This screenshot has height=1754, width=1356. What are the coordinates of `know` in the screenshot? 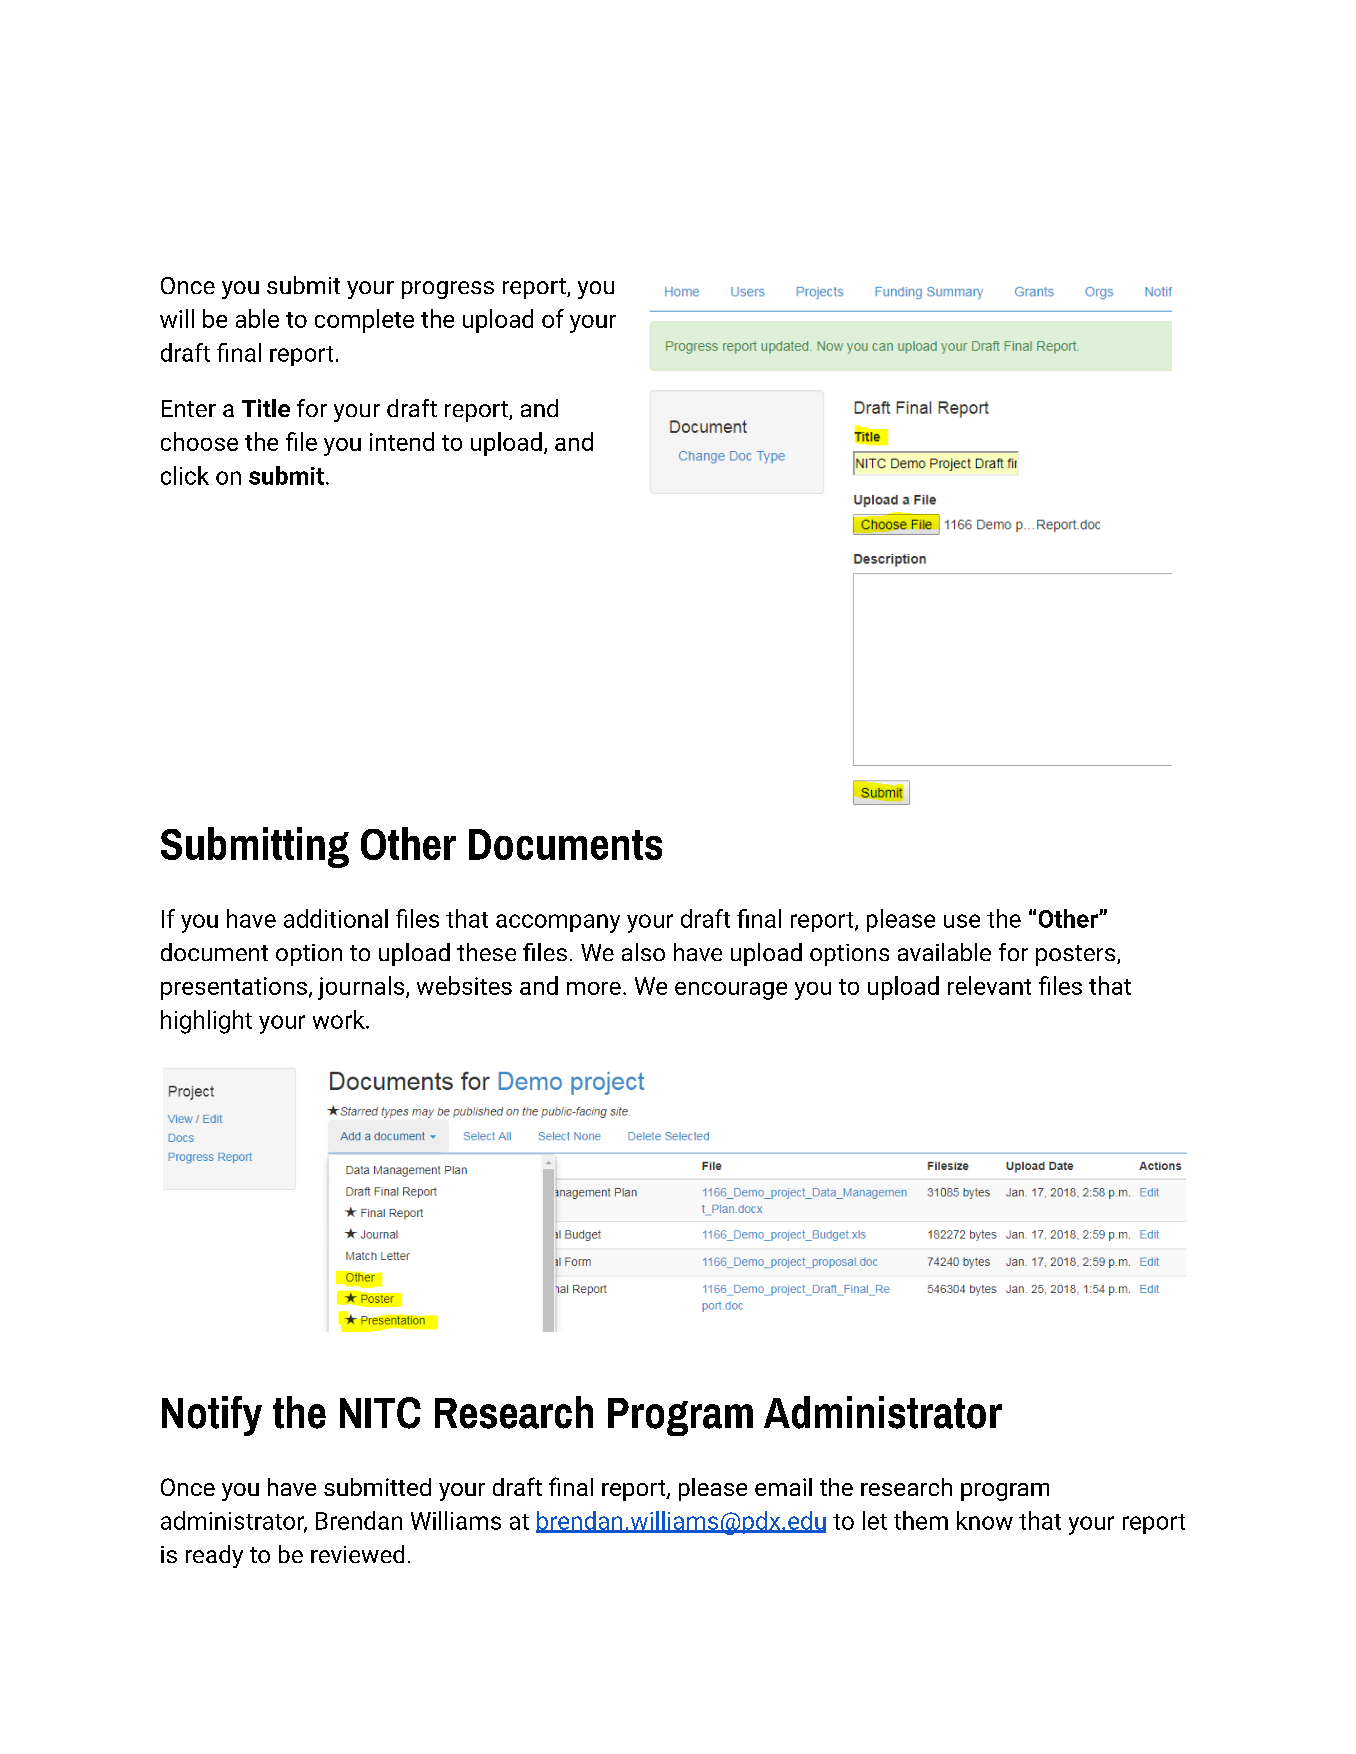 It's located at (985, 1520).
